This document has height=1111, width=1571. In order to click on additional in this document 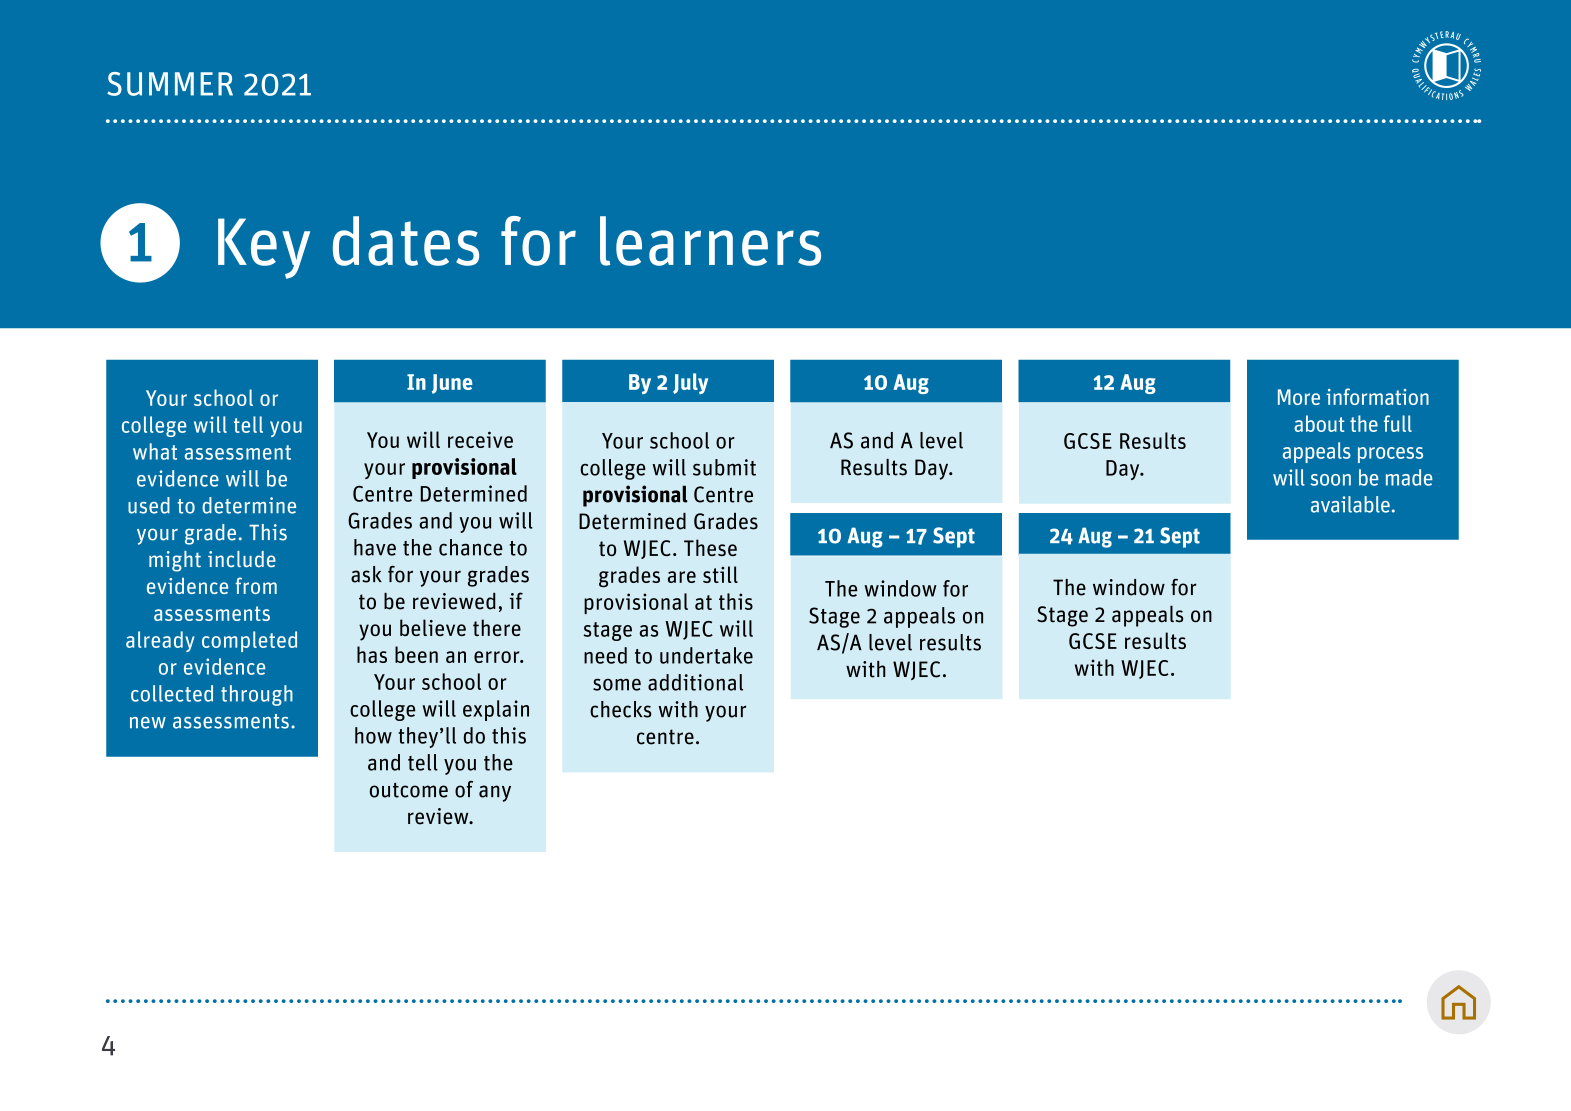, I will do `click(695, 682)`.
